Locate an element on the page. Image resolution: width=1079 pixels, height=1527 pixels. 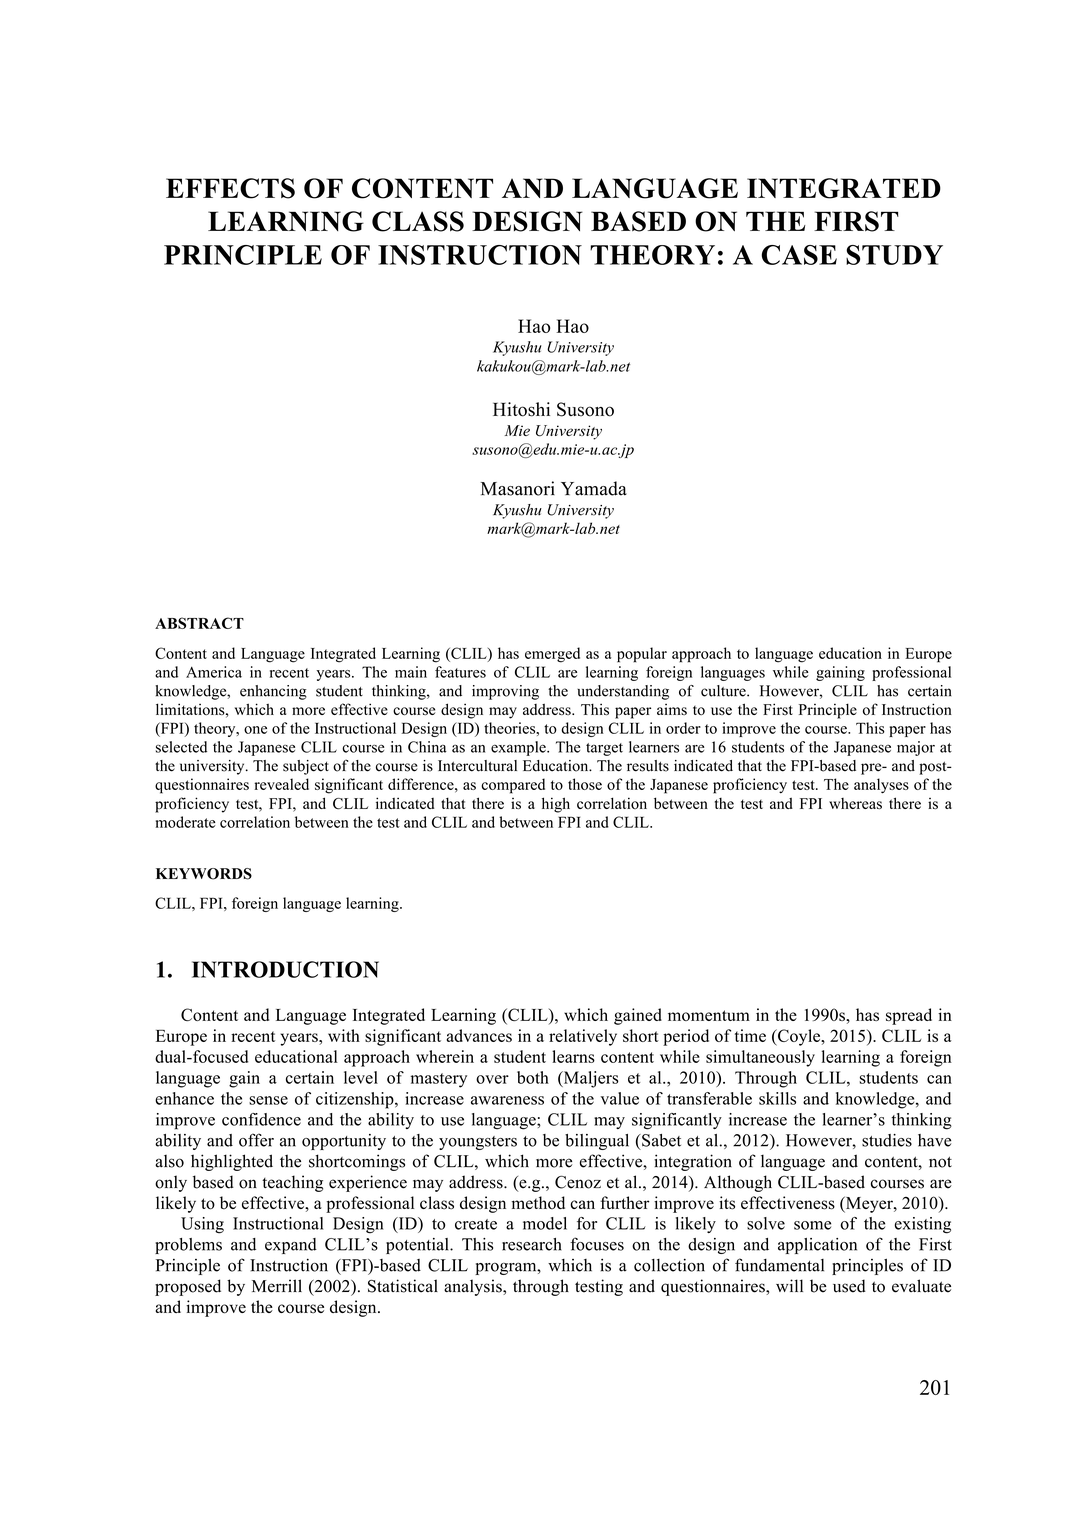
Yamada is located at coordinates (594, 488).
